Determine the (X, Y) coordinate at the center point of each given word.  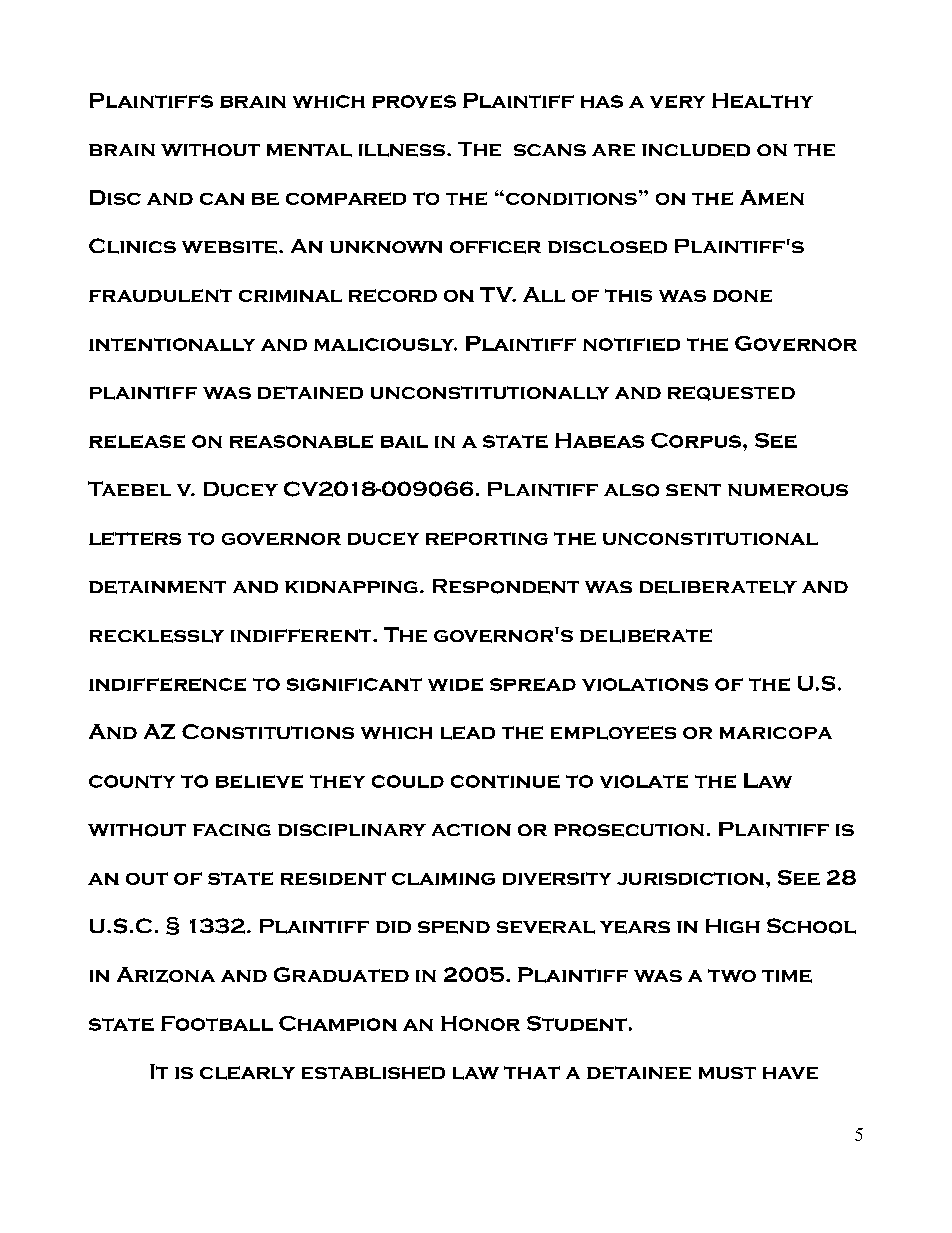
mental (309, 150)
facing (232, 830)
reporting (487, 538)
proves (414, 101)
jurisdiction (690, 878)
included (696, 150)
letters (135, 538)
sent (693, 490)
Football (217, 1023)
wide (455, 684)
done (742, 296)
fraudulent (160, 295)
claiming (443, 879)
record (393, 295)
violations (645, 684)
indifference (167, 684)
